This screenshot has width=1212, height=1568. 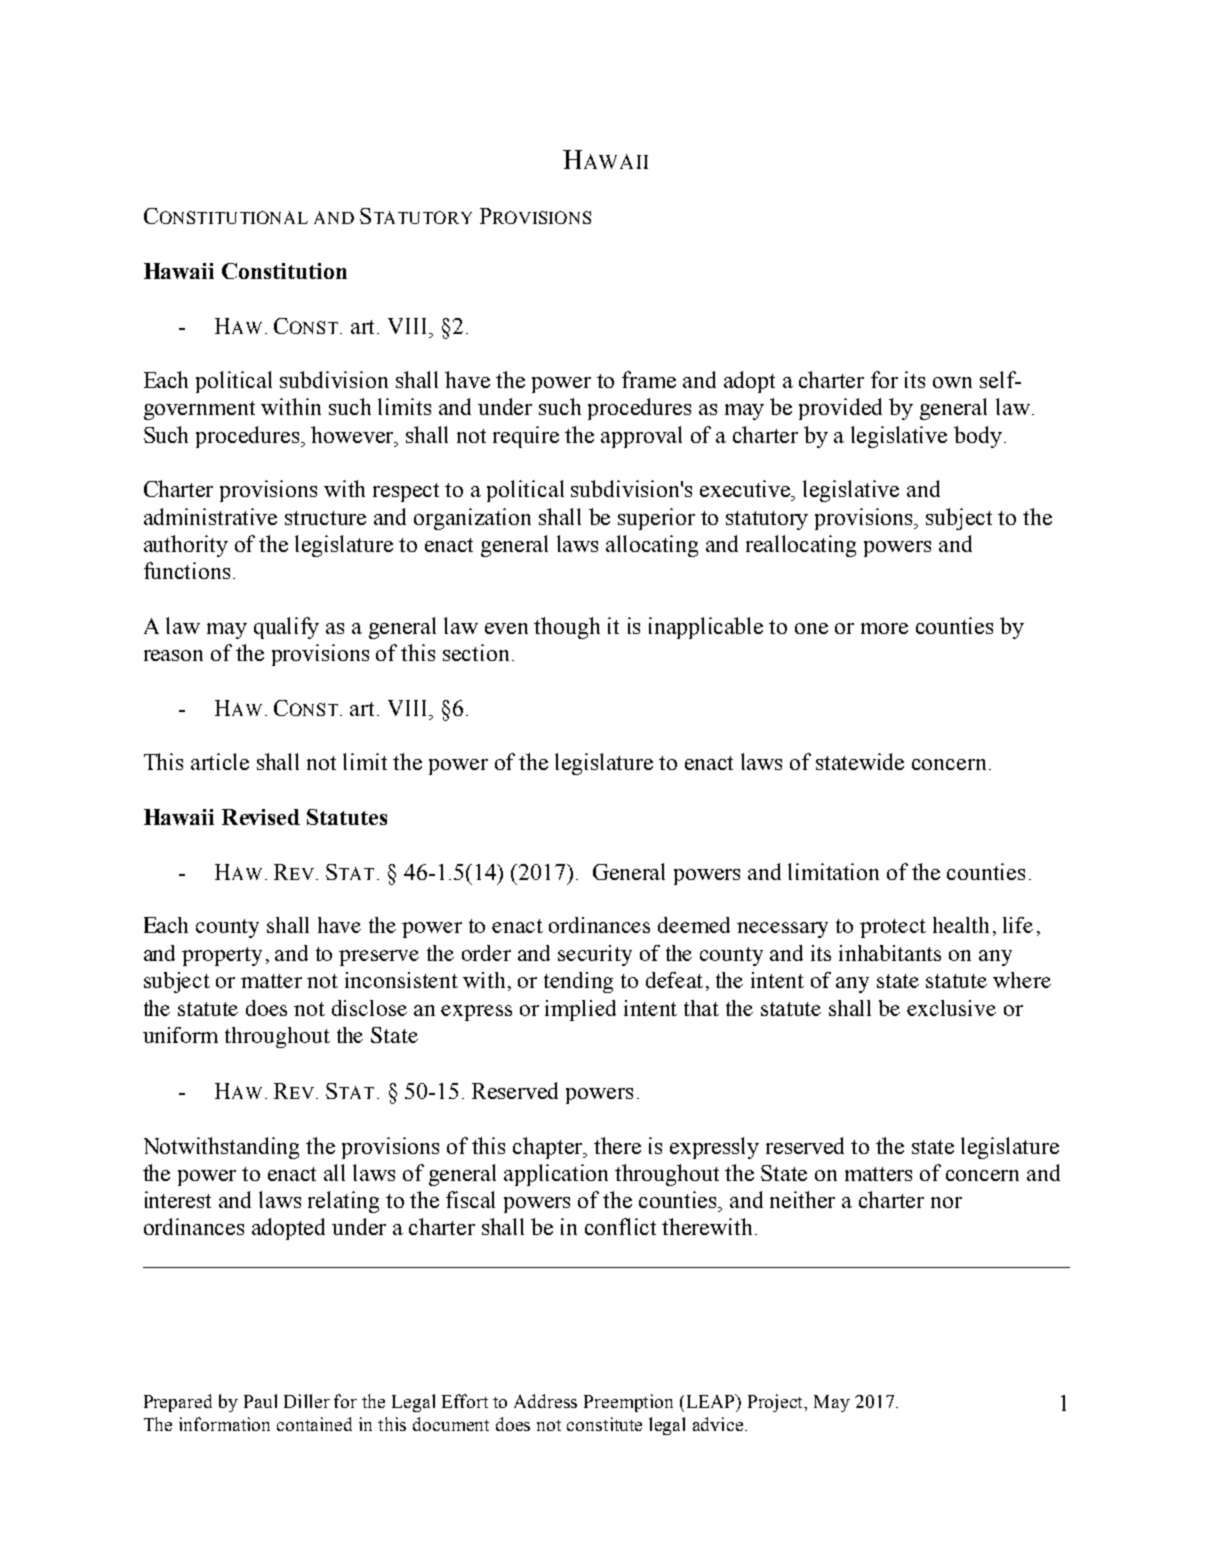 What do you see at coordinates (180, 1035) in the screenshot?
I see `uniform` at bounding box center [180, 1035].
